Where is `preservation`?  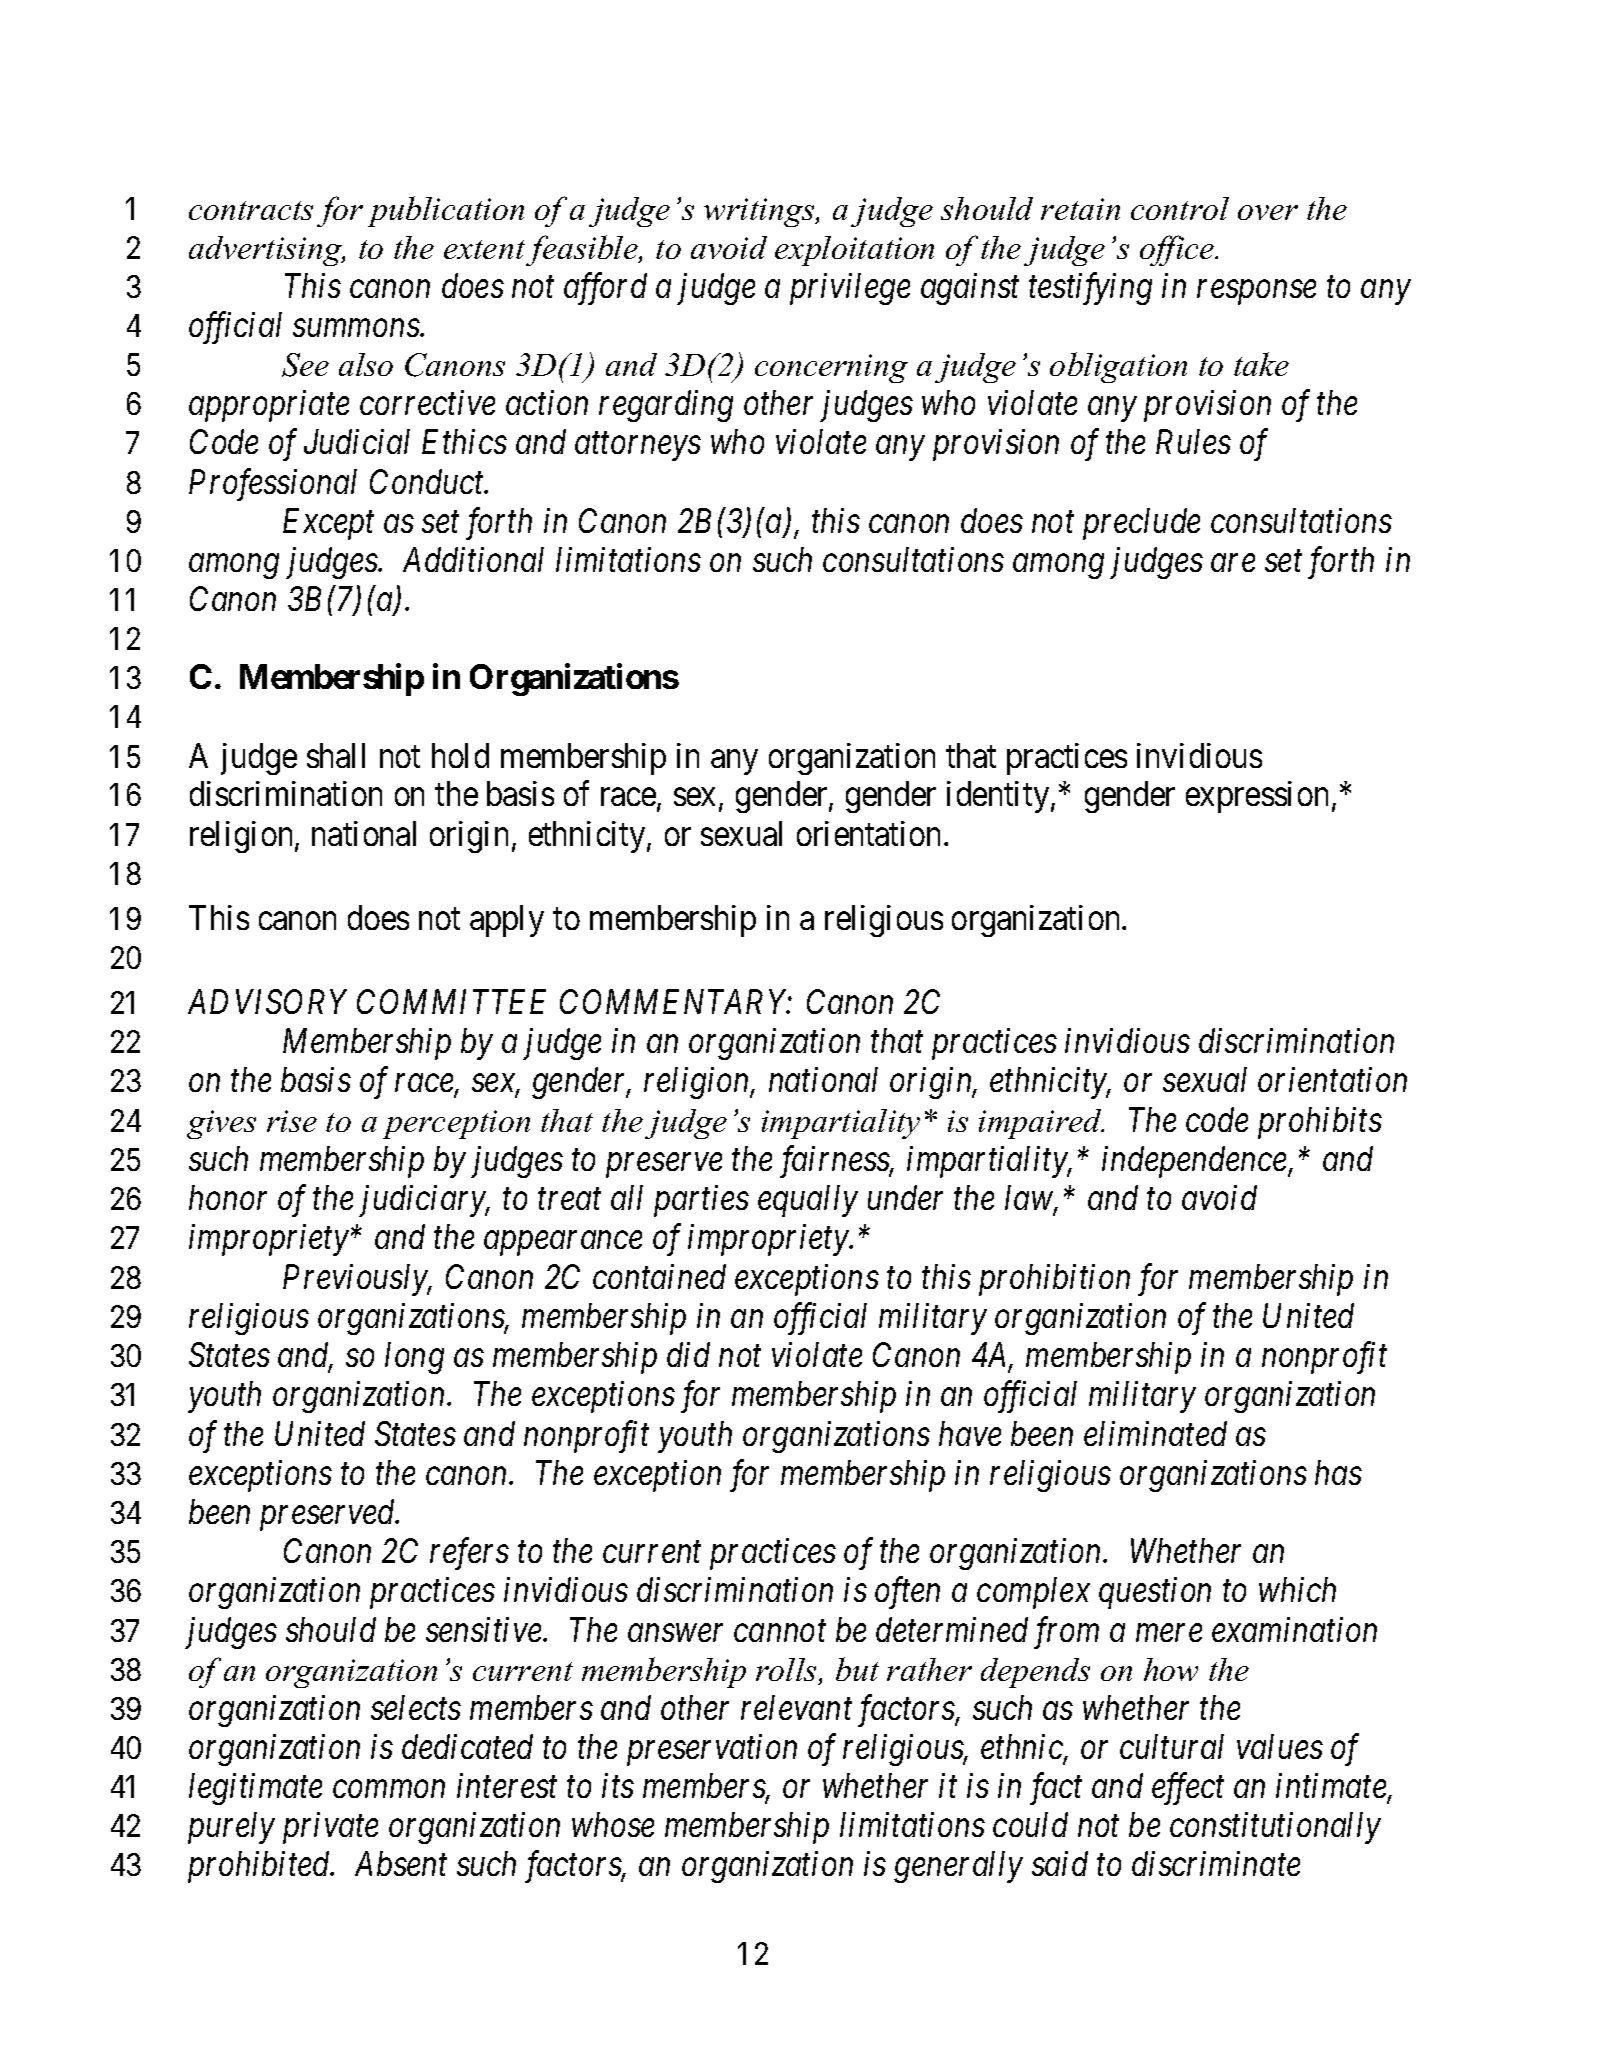 preservation is located at coordinates (712, 1750).
